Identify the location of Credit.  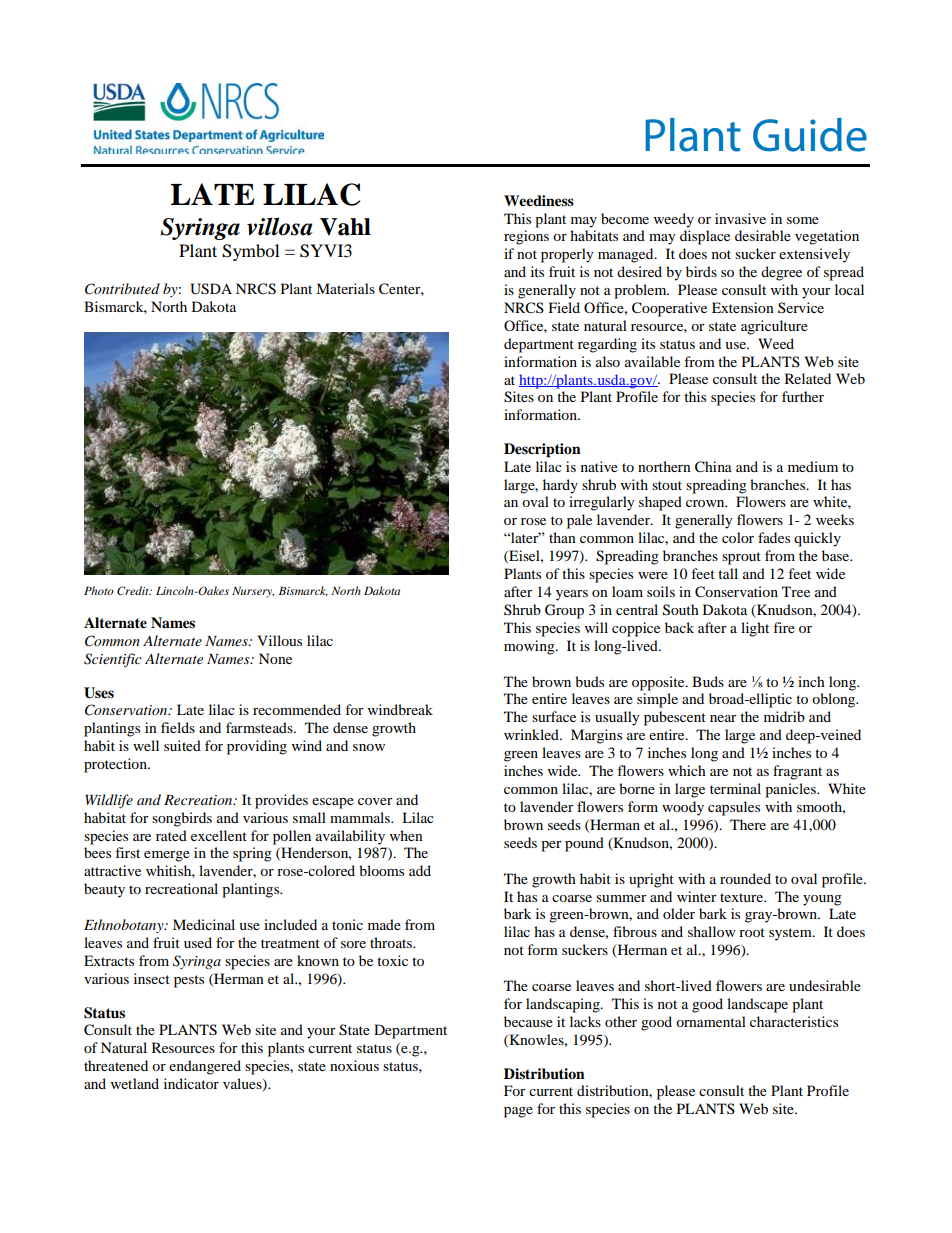
(134, 590).
